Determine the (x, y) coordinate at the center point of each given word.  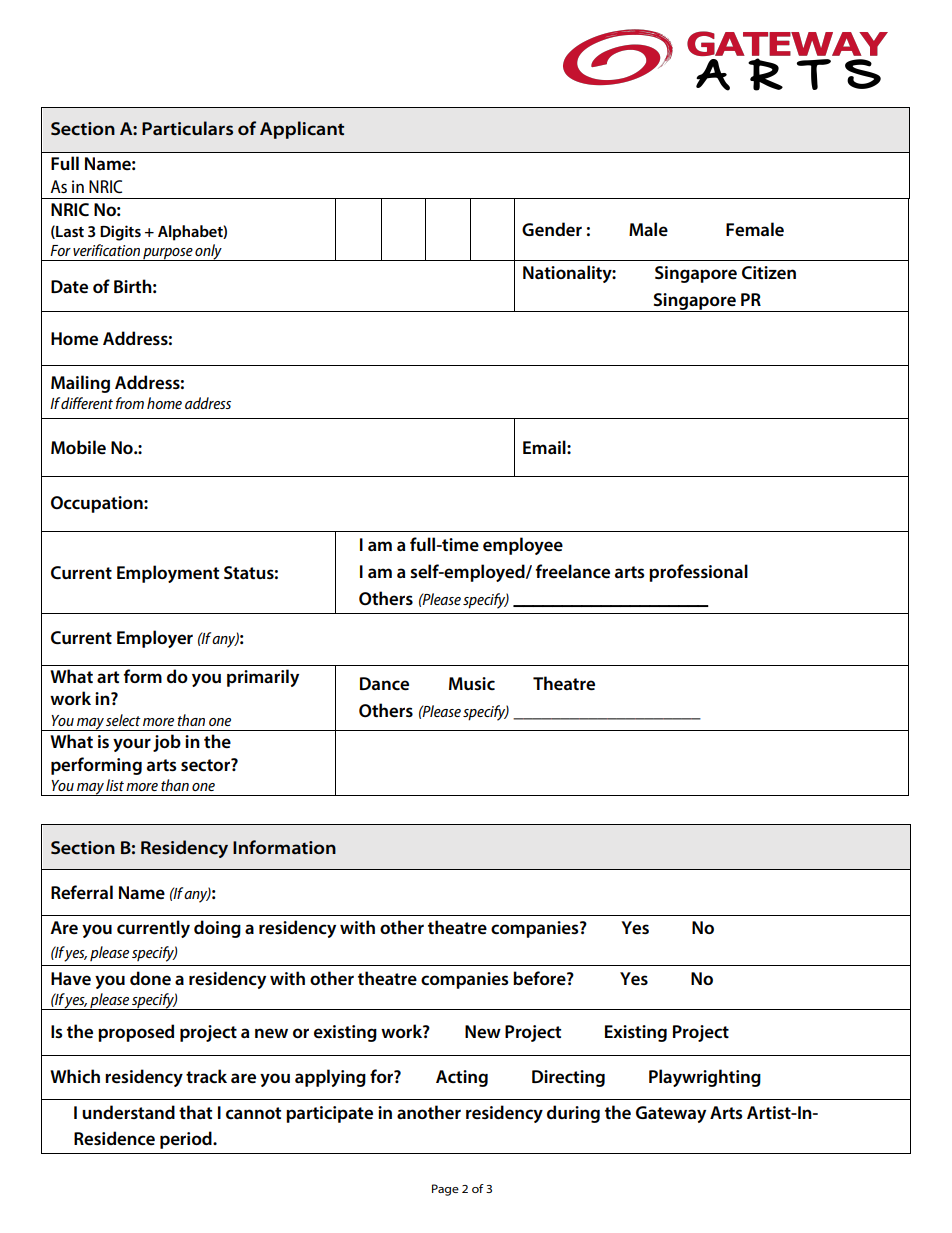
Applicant (302, 130)
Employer (155, 639)
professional (698, 573)
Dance (384, 684)
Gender (552, 229)
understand (128, 1112)
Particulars (187, 128)
